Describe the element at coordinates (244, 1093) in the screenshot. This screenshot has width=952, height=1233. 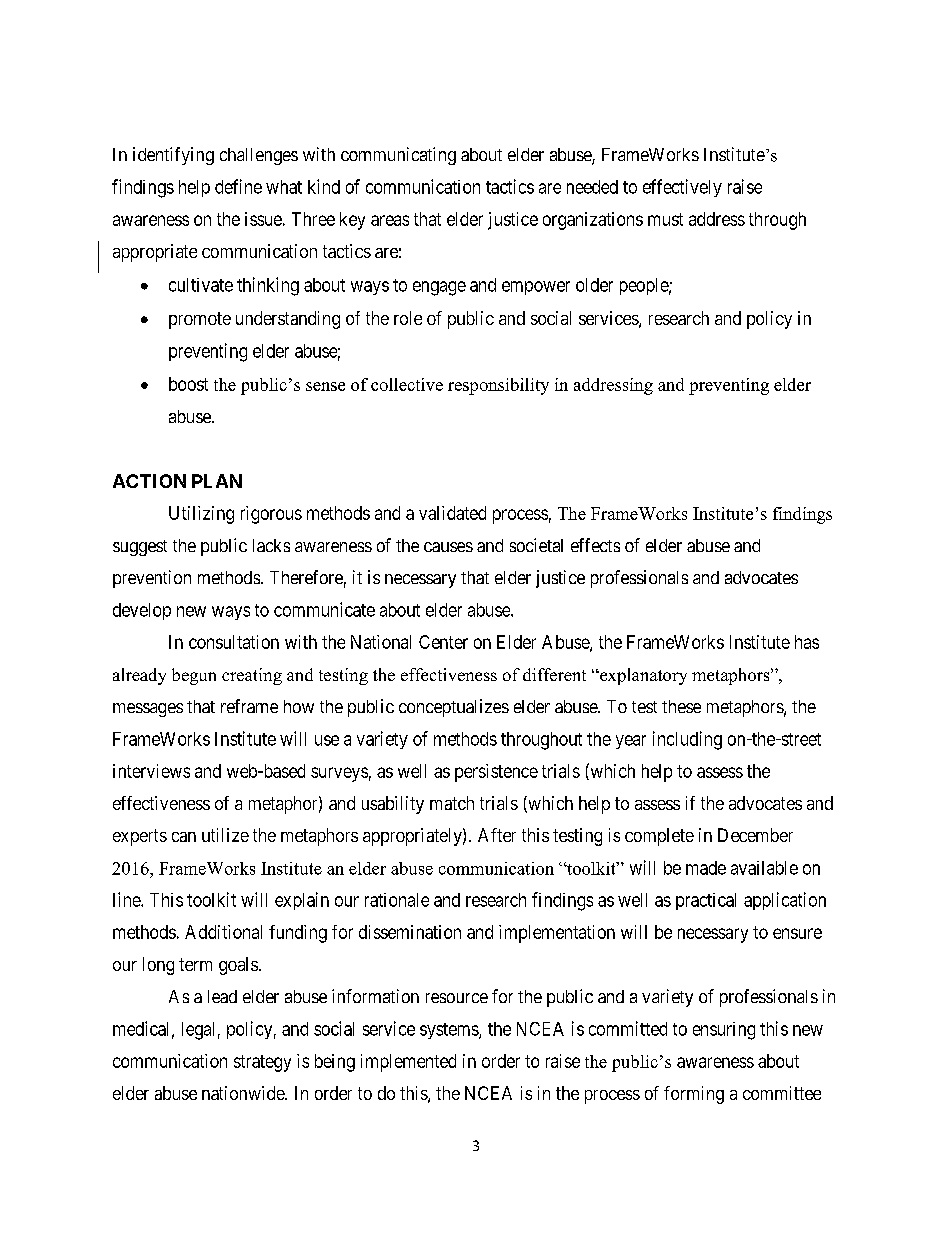
I see `nationwide` at that location.
